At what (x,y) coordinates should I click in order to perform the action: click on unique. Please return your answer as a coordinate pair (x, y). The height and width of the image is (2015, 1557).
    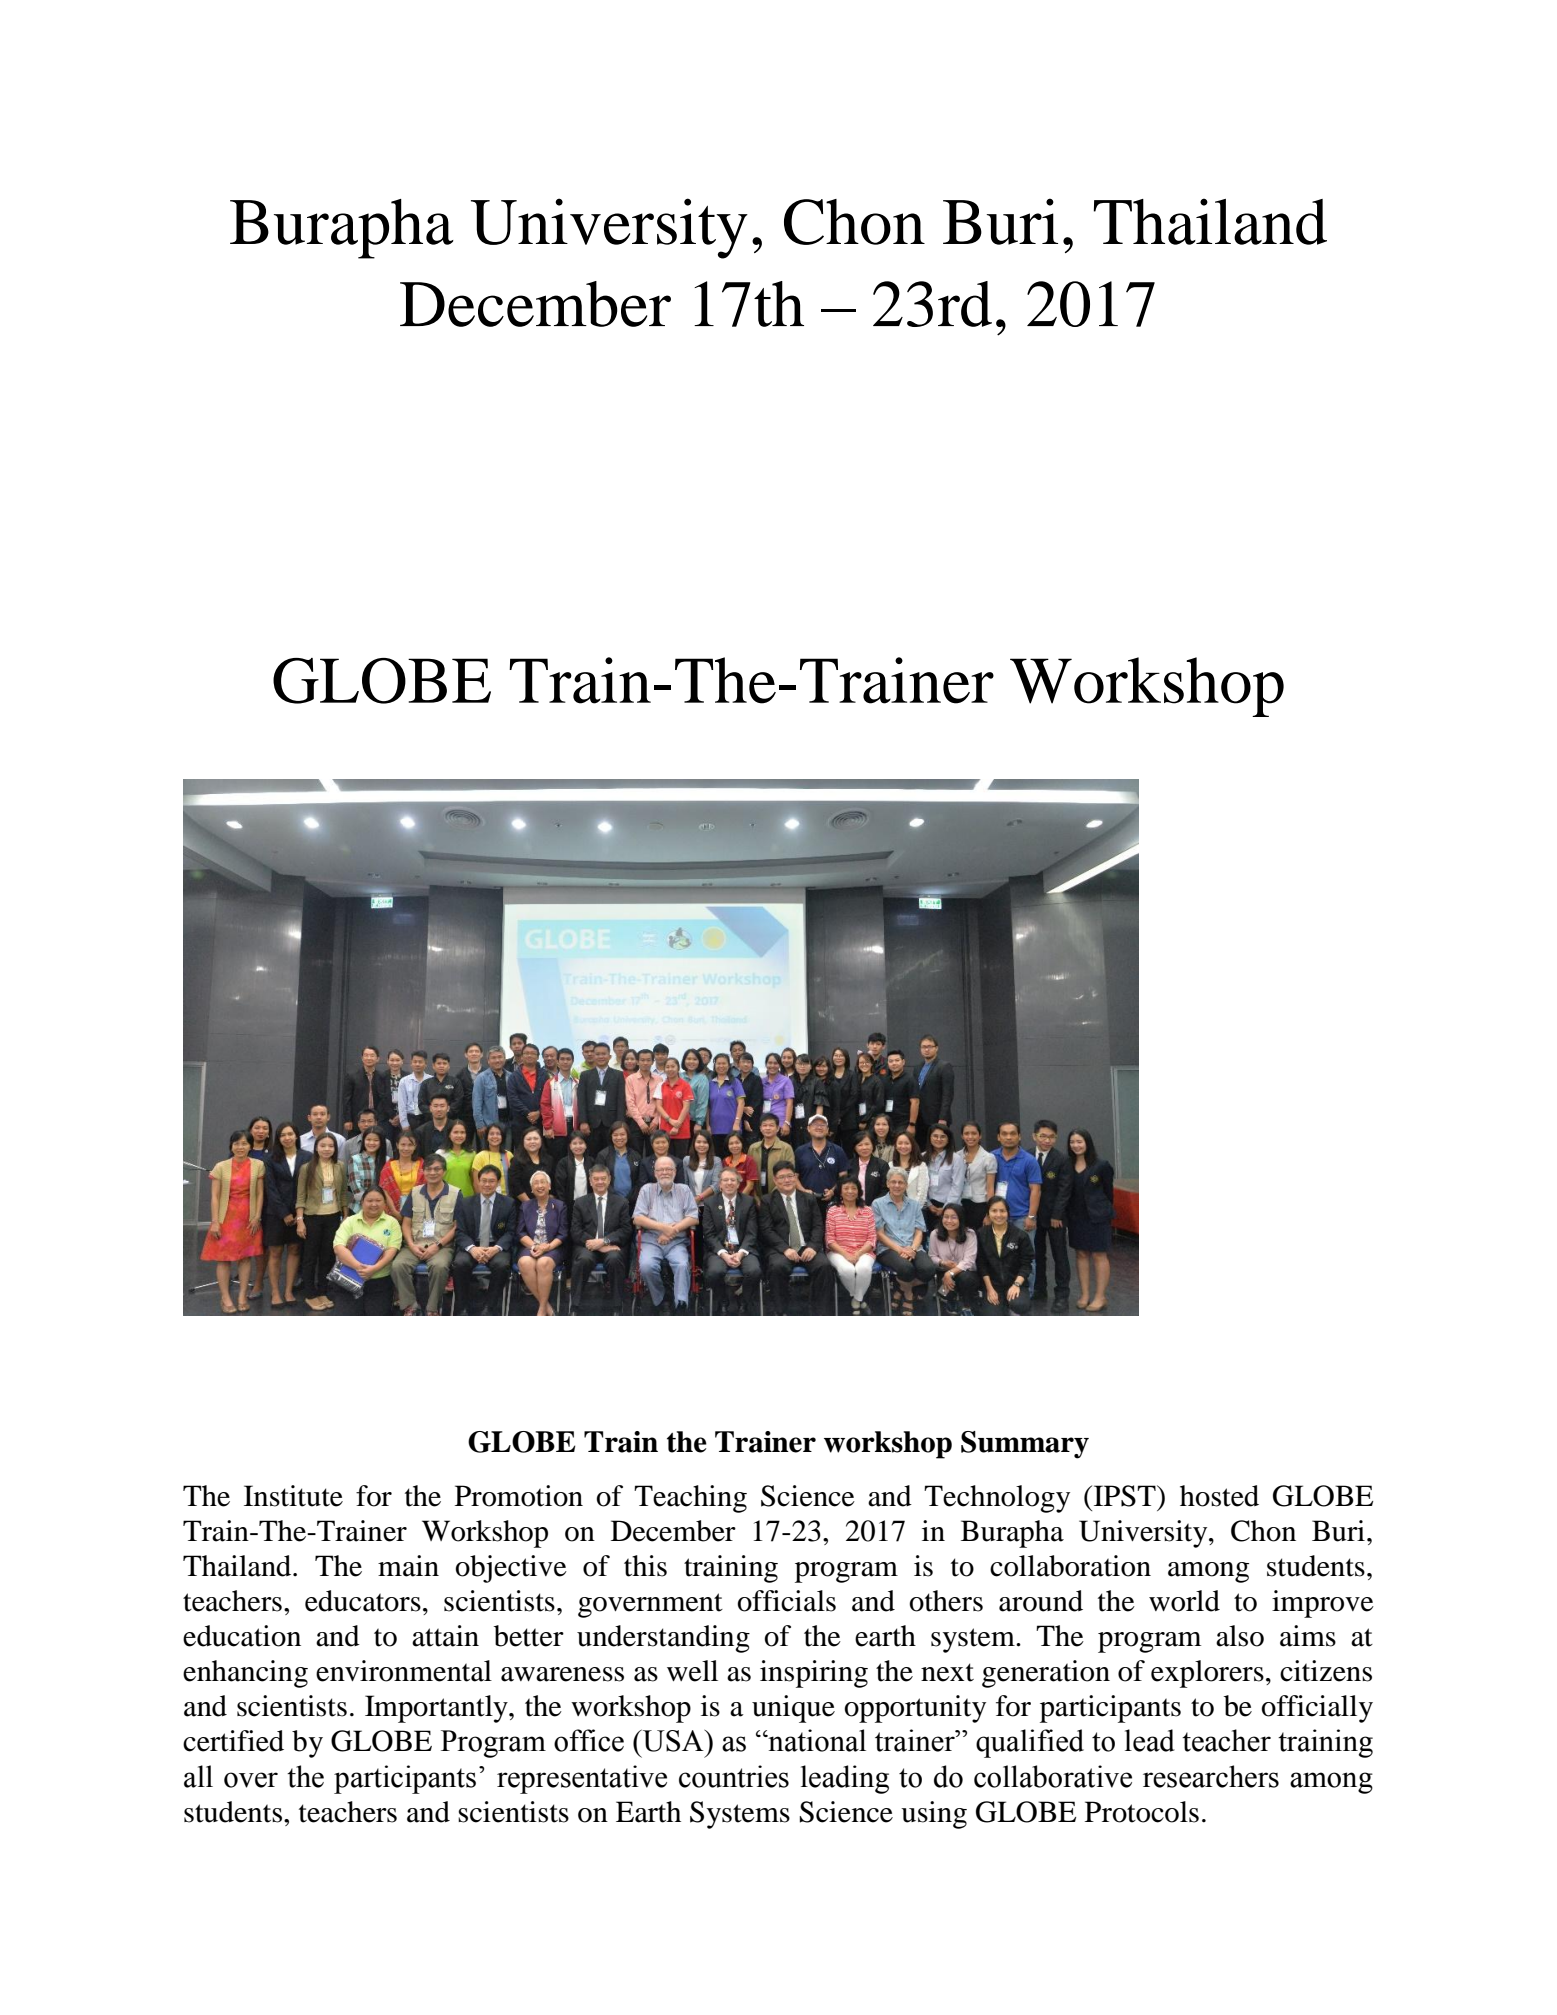
    Looking at the image, I should click on (793, 1709).
